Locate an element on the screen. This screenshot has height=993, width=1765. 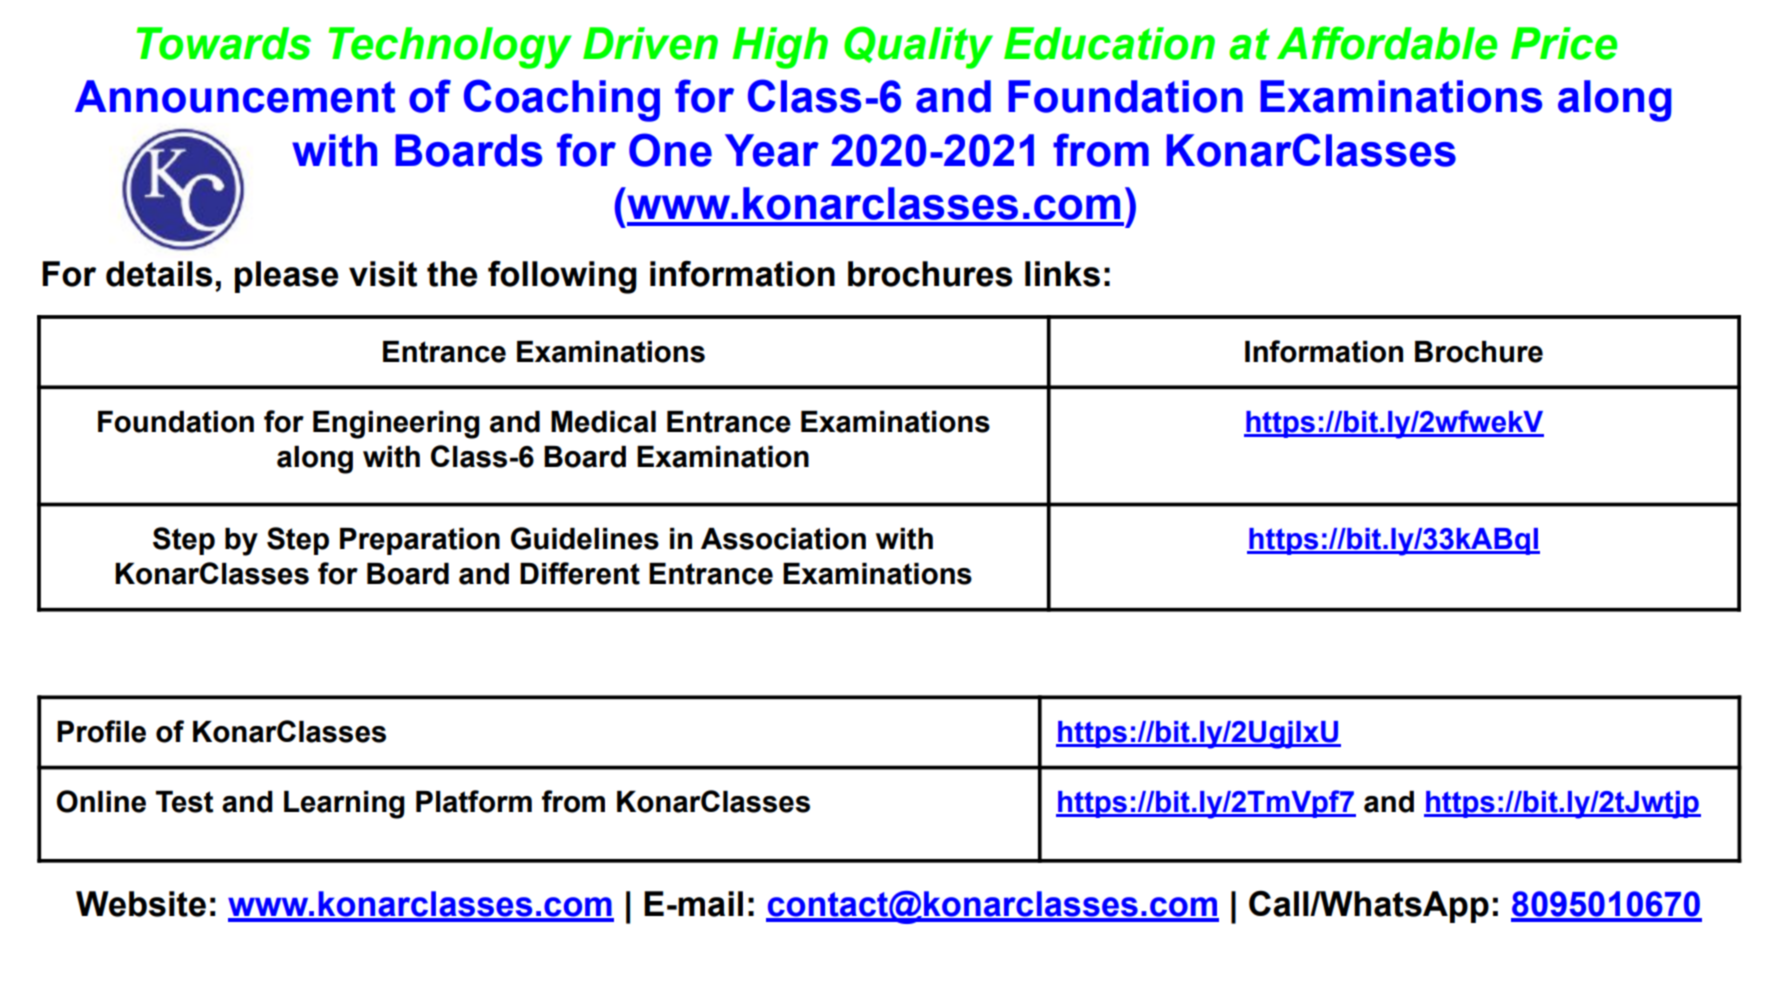
Website is located at coordinates (141, 904).
